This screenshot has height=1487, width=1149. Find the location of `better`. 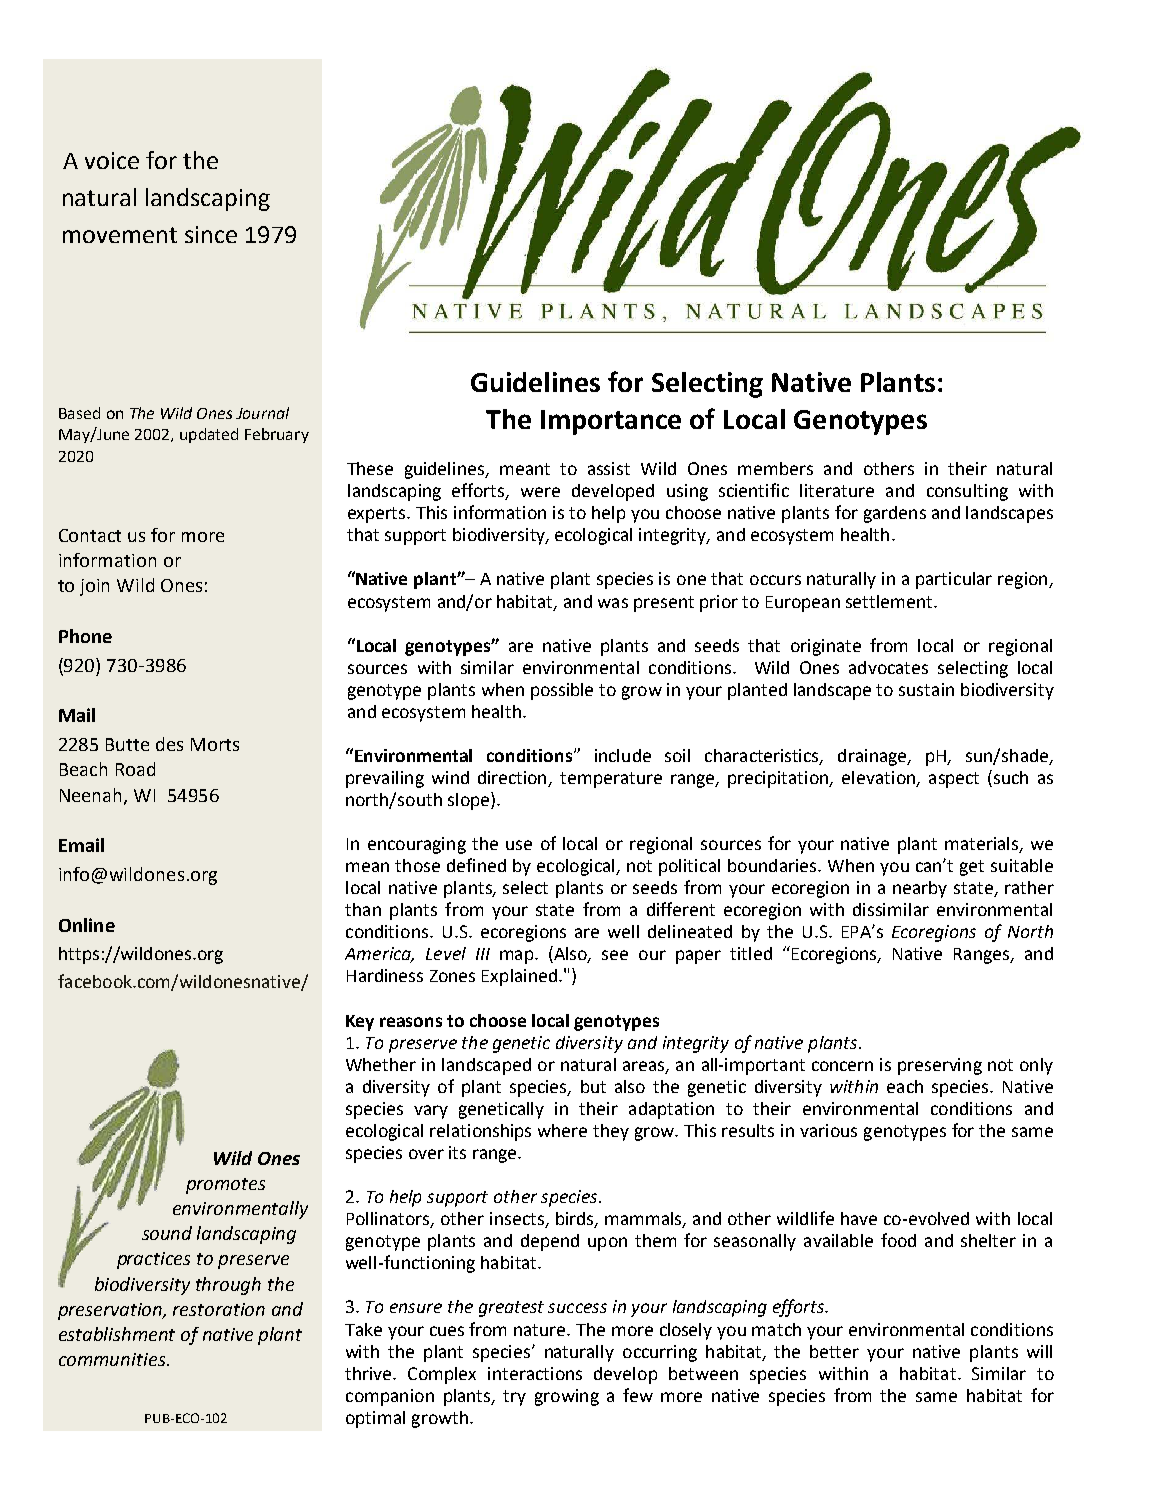

better is located at coordinates (834, 1351).
